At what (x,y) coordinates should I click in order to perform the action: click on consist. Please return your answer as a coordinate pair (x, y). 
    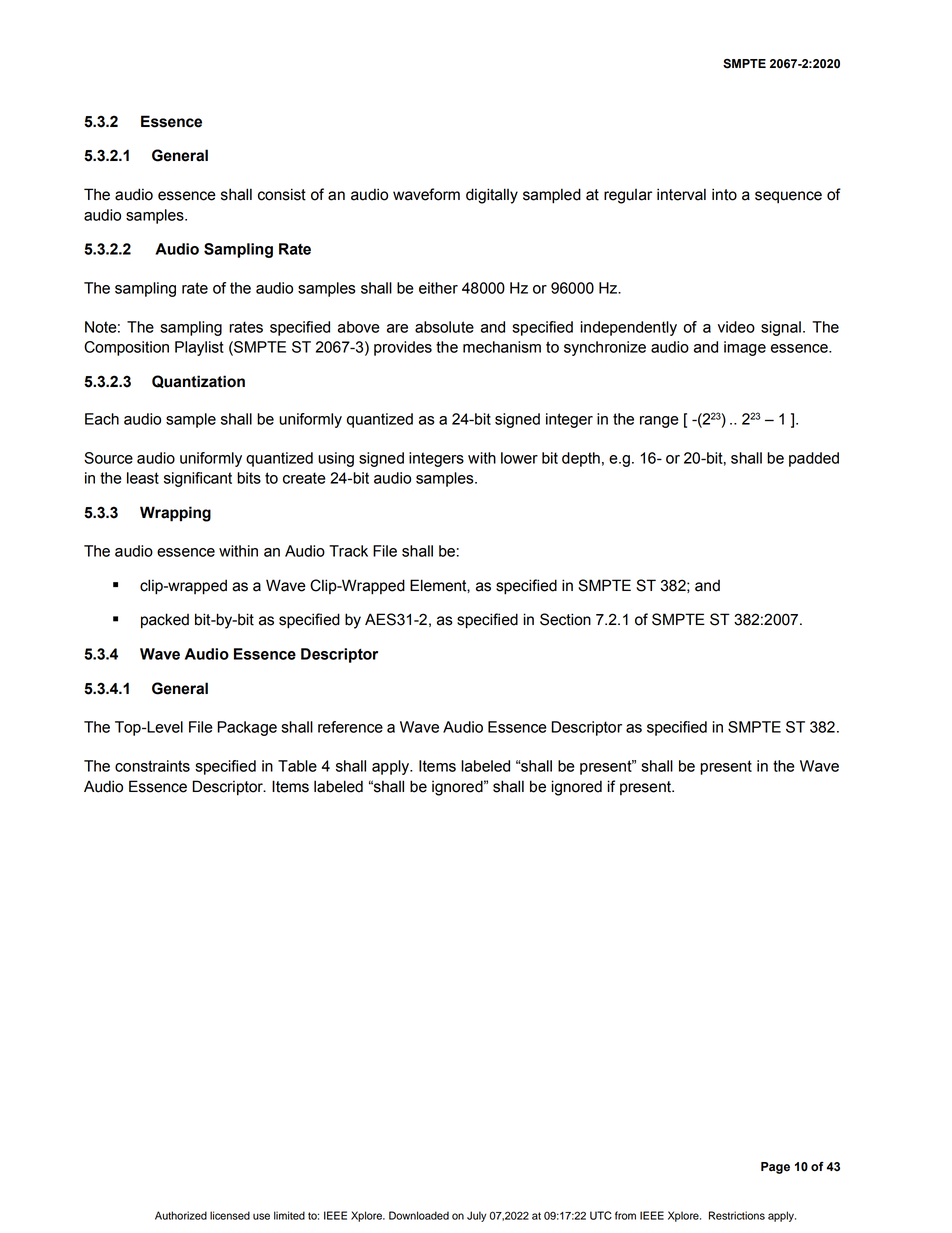
    Looking at the image, I should click on (282, 194).
